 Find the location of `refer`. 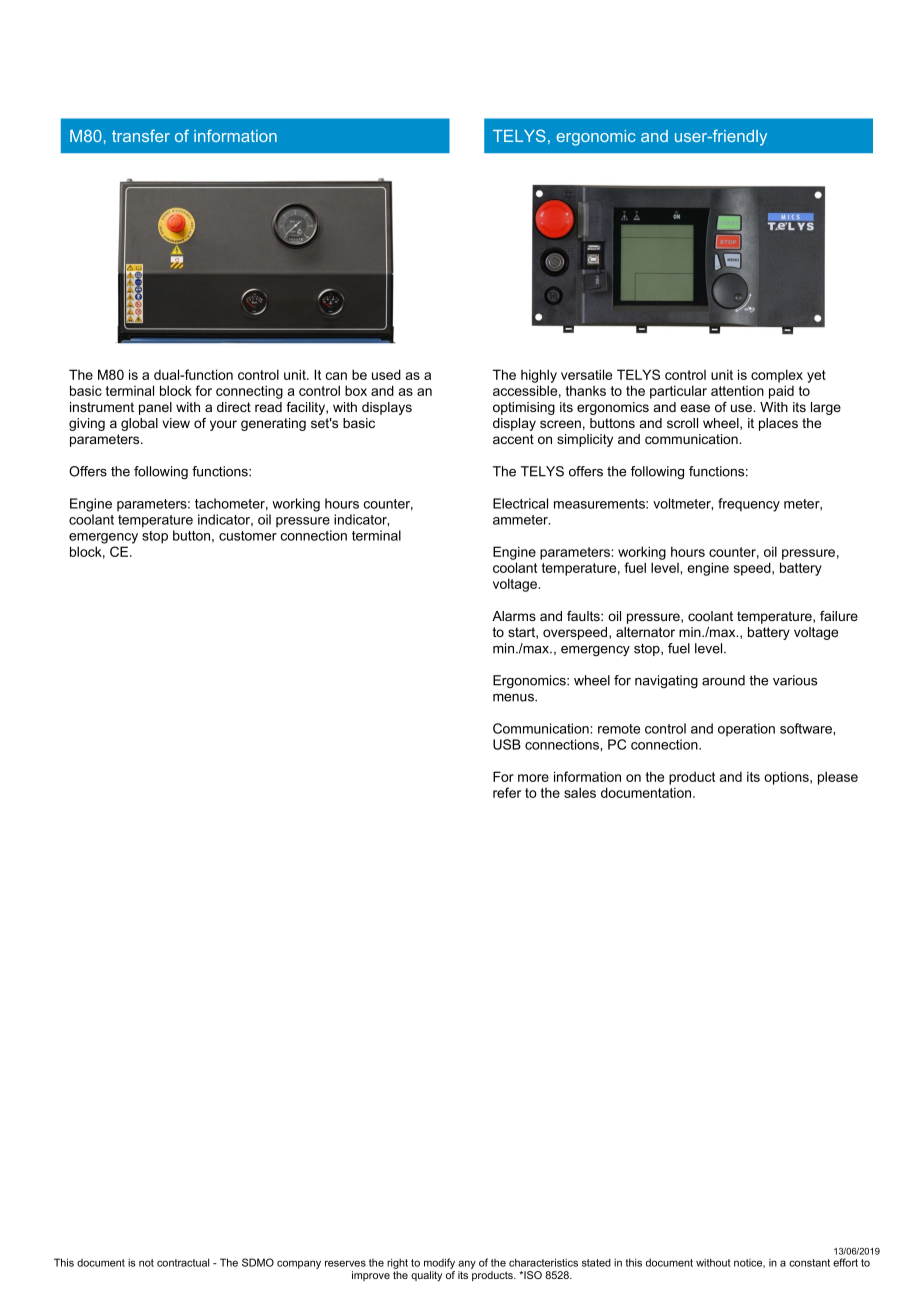

refer is located at coordinates (507, 792).
